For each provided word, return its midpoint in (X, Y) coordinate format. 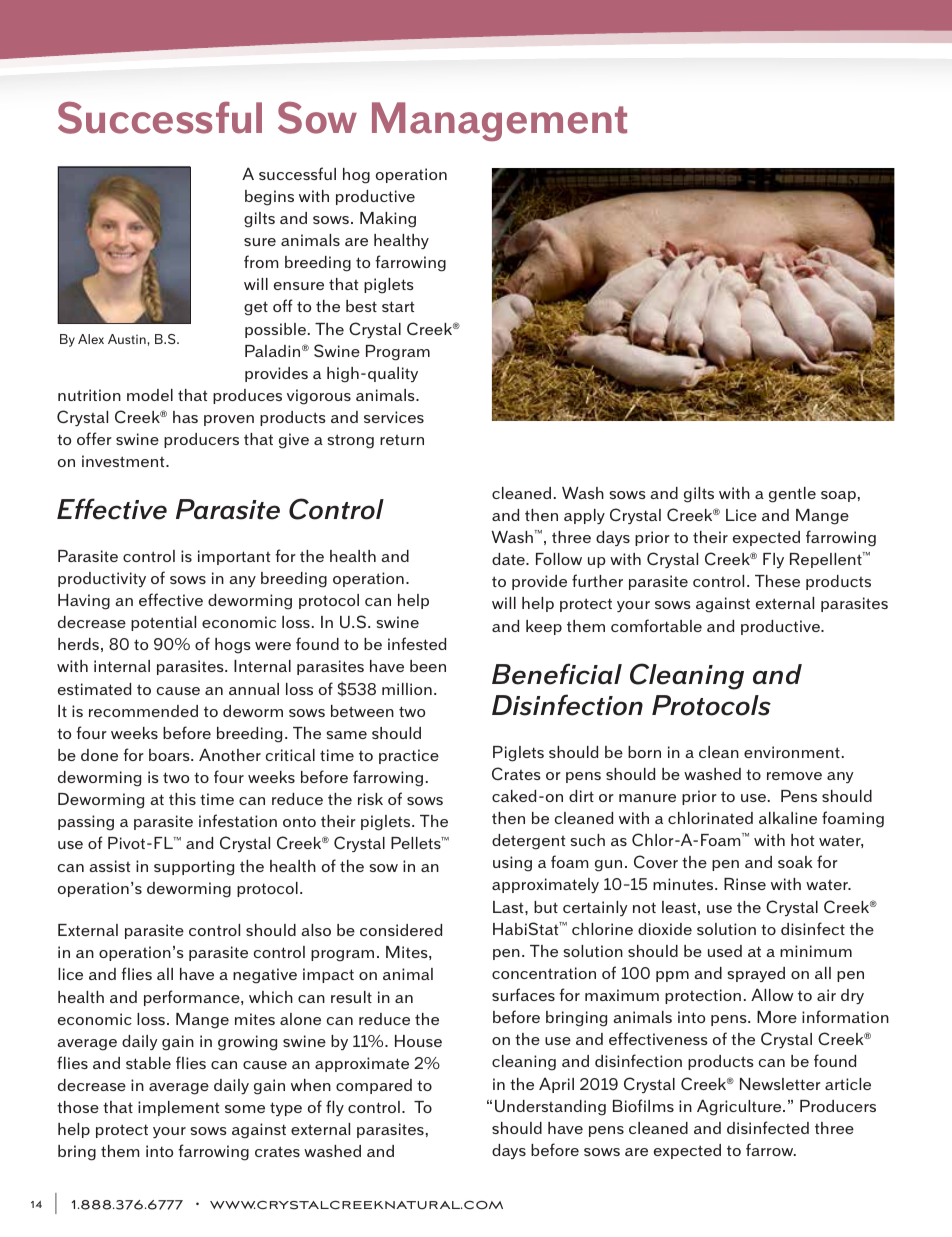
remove (794, 776)
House (418, 1041)
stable (148, 1063)
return (402, 440)
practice (409, 756)
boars (170, 755)
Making (388, 220)
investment (124, 461)
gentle (792, 495)
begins (269, 198)
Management (499, 121)
